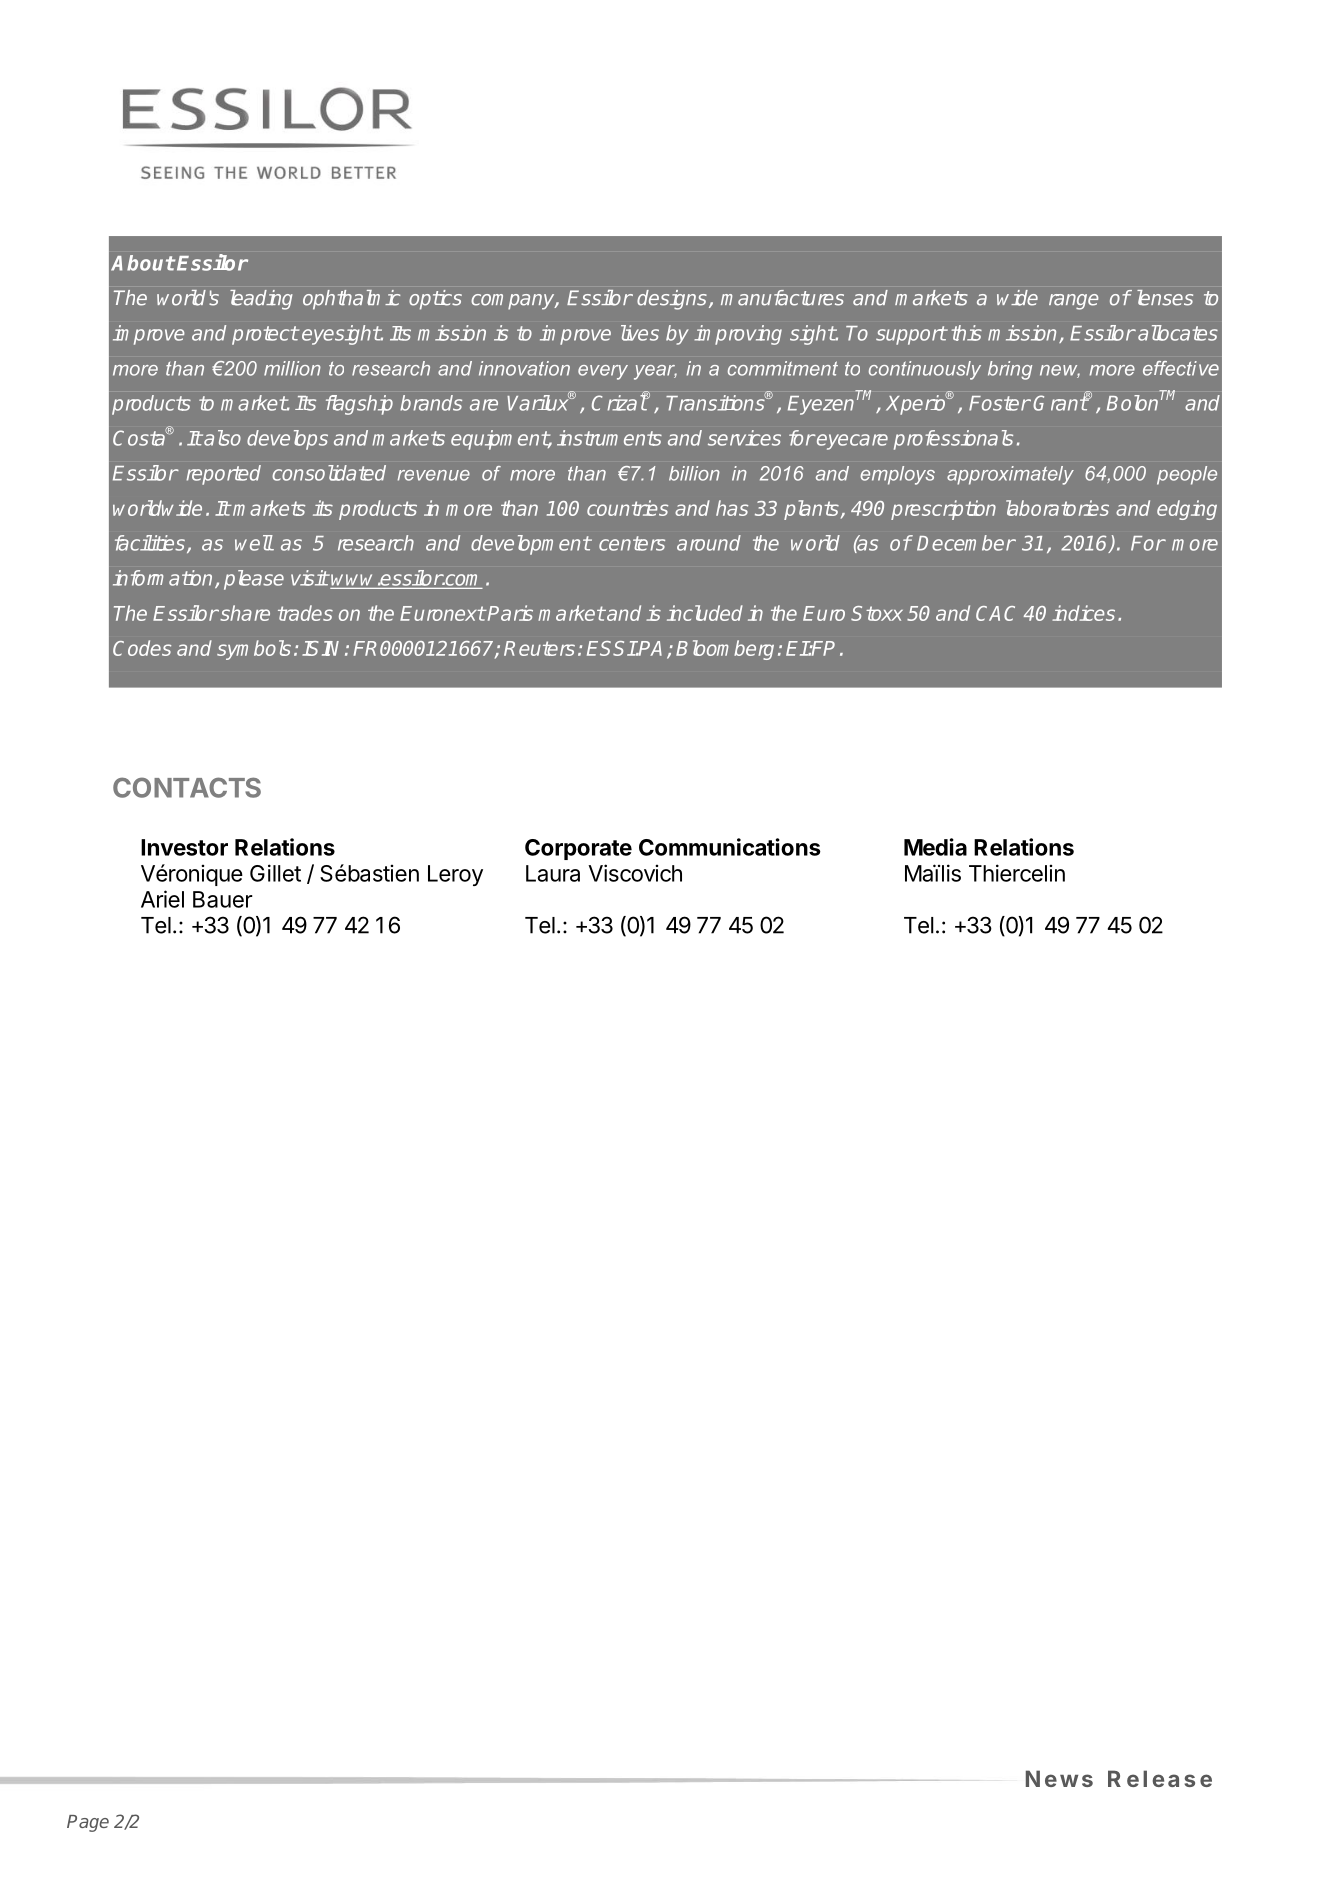  What do you see at coordinates (88, 1823) in the image?
I see `Page` at bounding box center [88, 1823].
